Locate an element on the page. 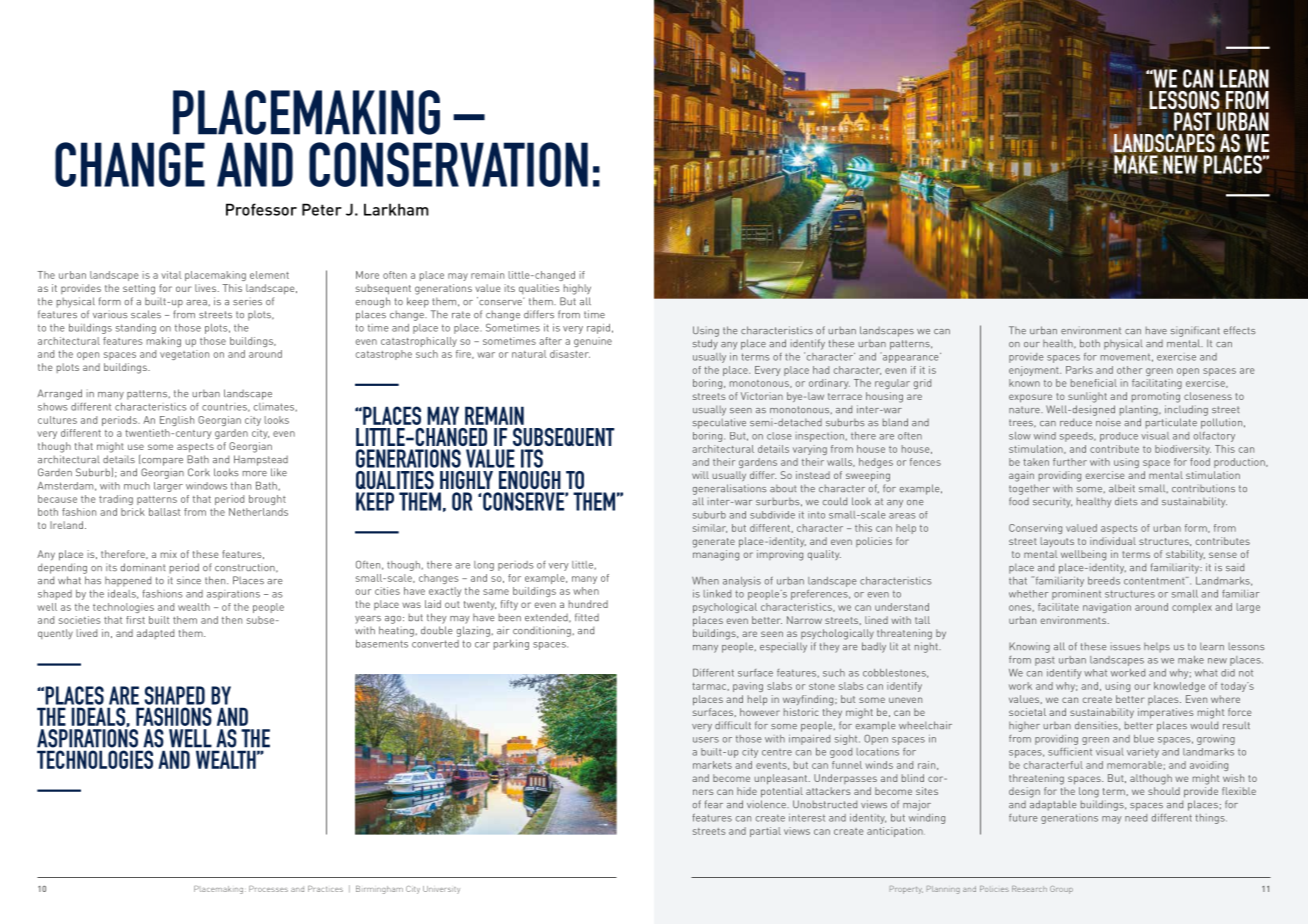 This document has width=1308, height=924. need is located at coordinates (1136, 818).
